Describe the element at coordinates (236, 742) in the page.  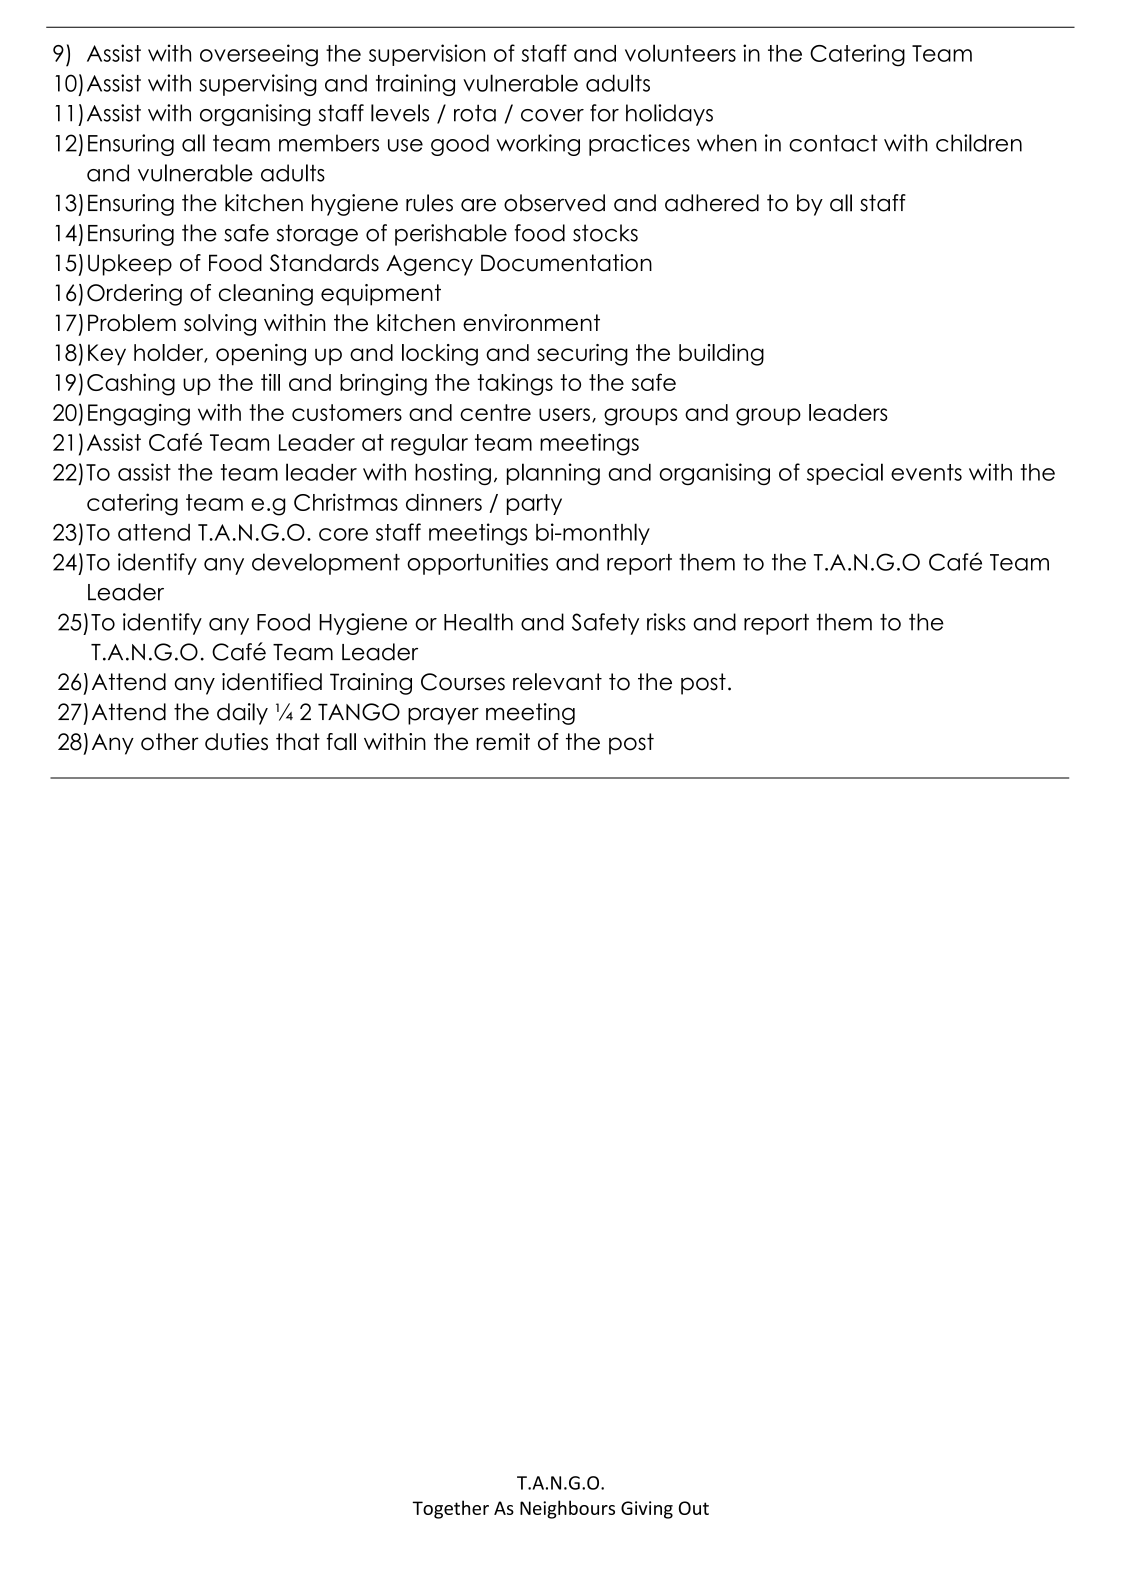
I see `duties` at that location.
